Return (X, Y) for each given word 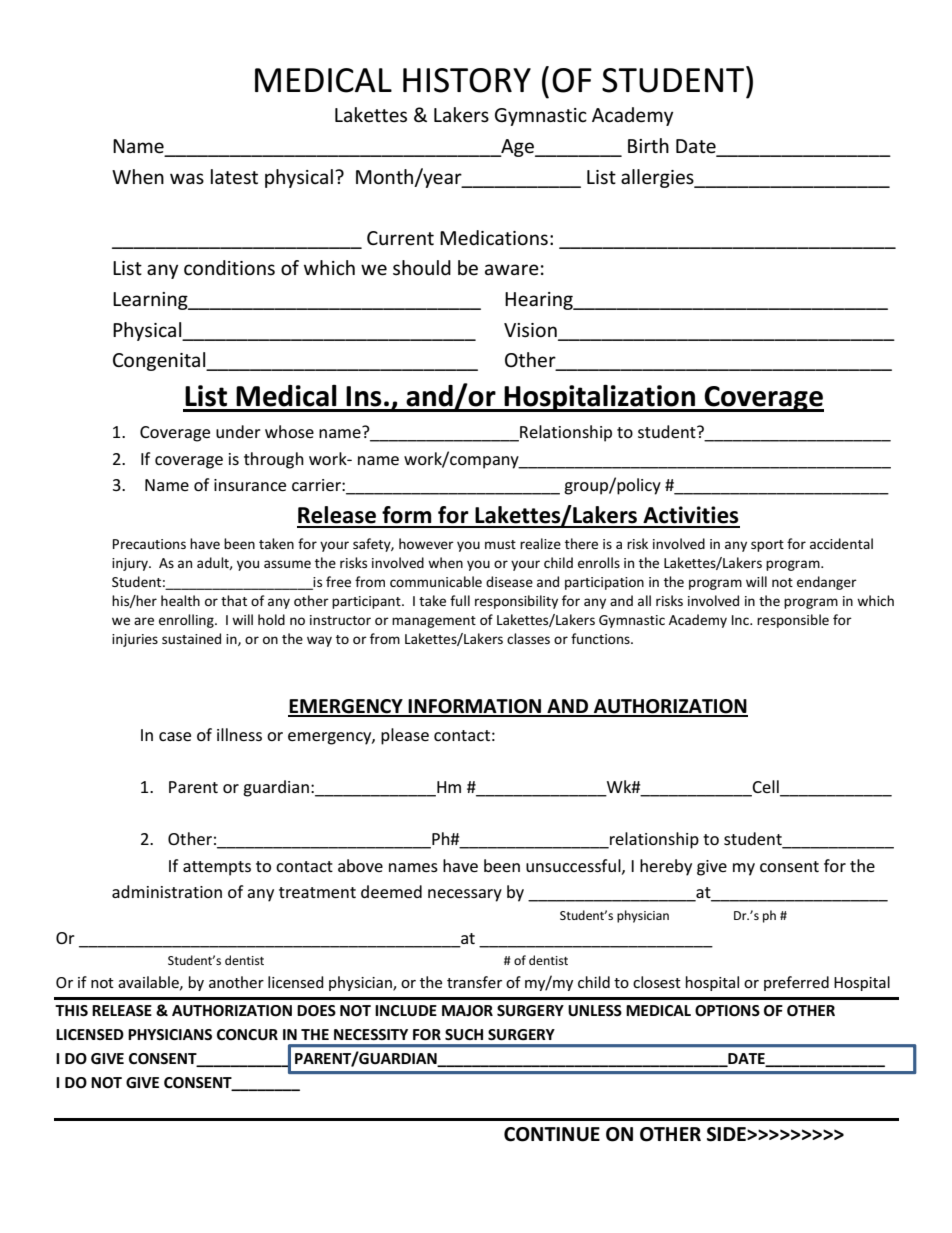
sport (767, 546)
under (238, 431)
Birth (648, 145)
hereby (666, 867)
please (405, 736)
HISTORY (467, 80)
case (175, 736)
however (426, 543)
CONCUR (247, 1035)
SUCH (464, 1035)
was (187, 179)
